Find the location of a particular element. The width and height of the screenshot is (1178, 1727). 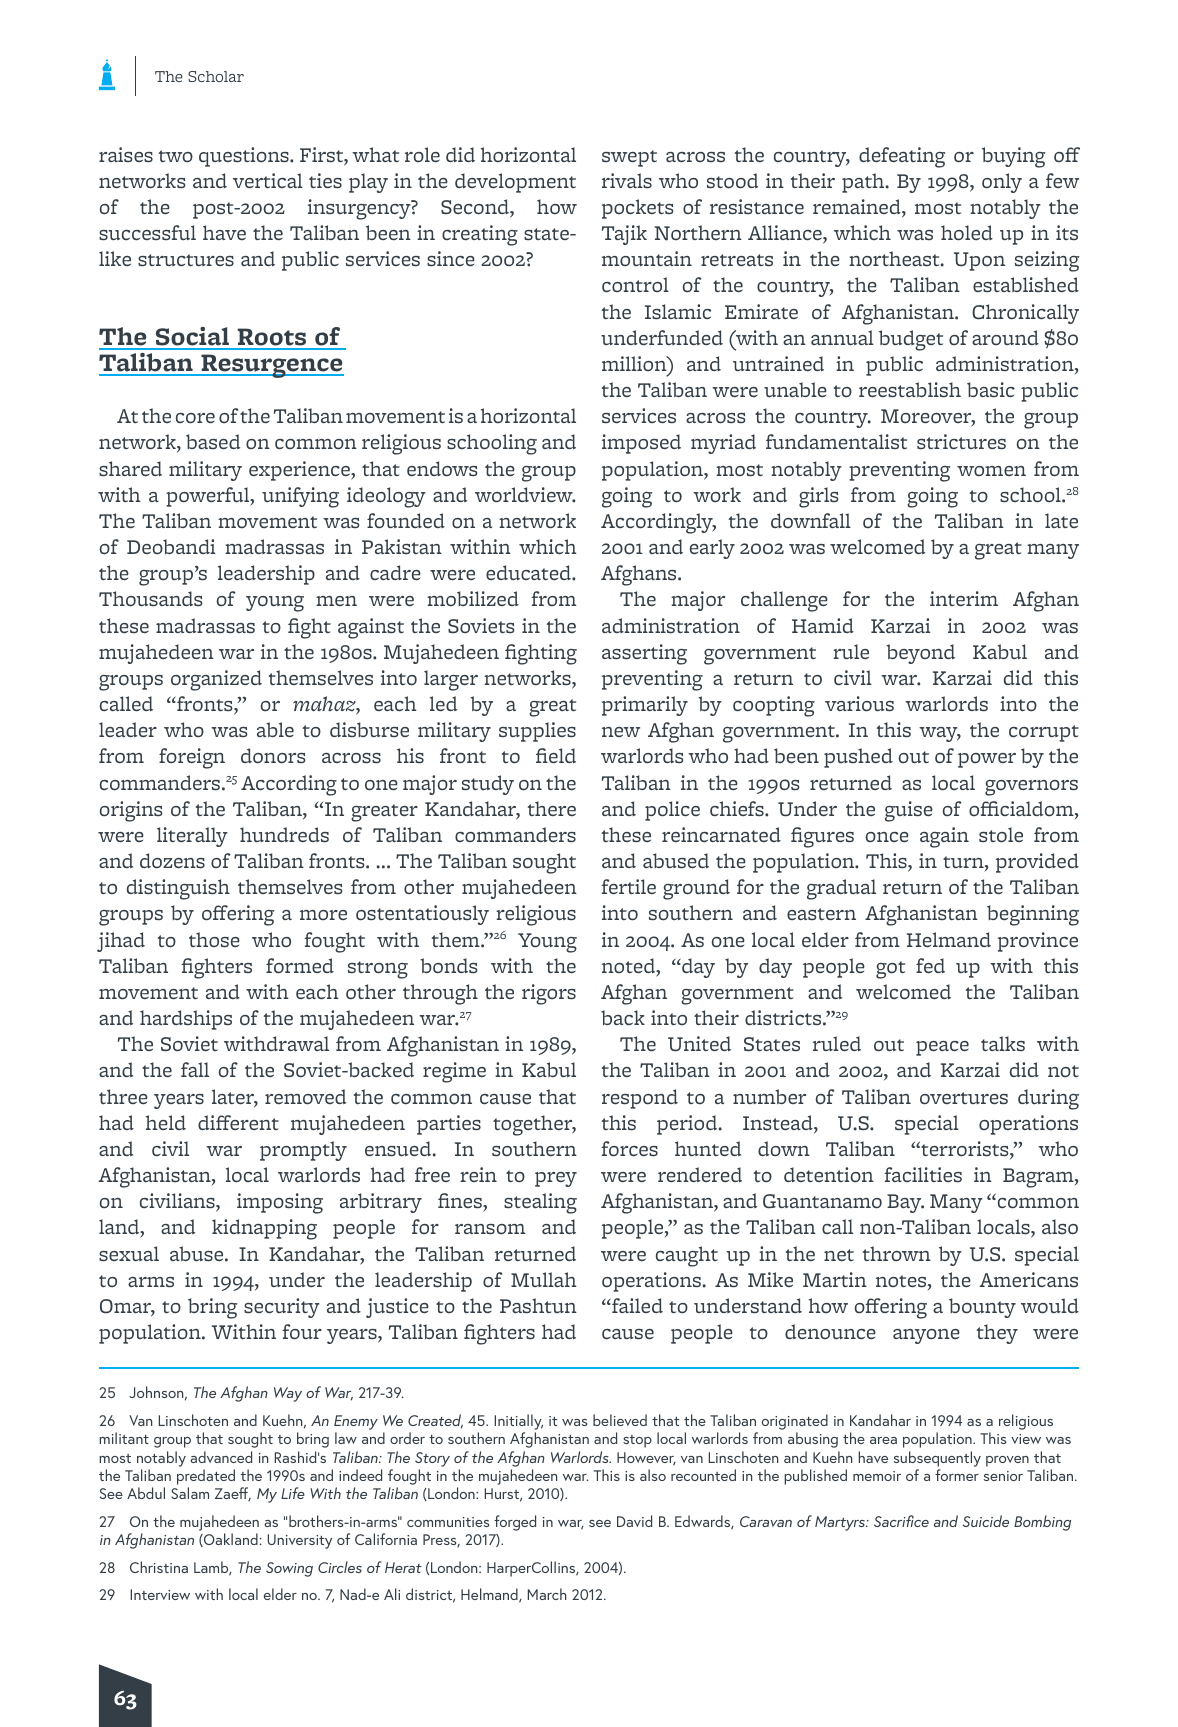

imposed is located at coordinates (641, 444).
